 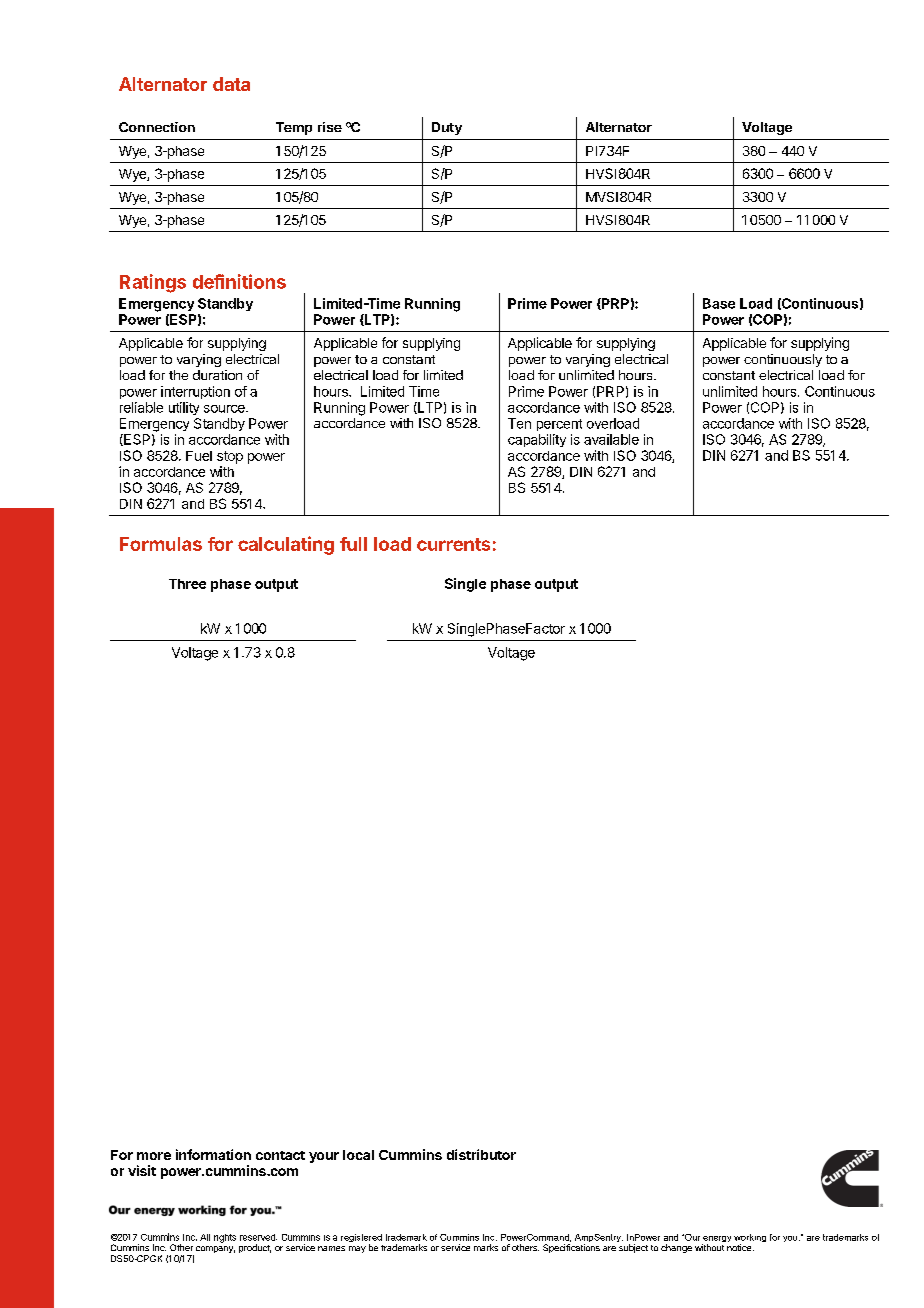 What do you see at coordinates (447, 128) in the screenshot?
I see `Duty` at bounding box center [447, 128].
